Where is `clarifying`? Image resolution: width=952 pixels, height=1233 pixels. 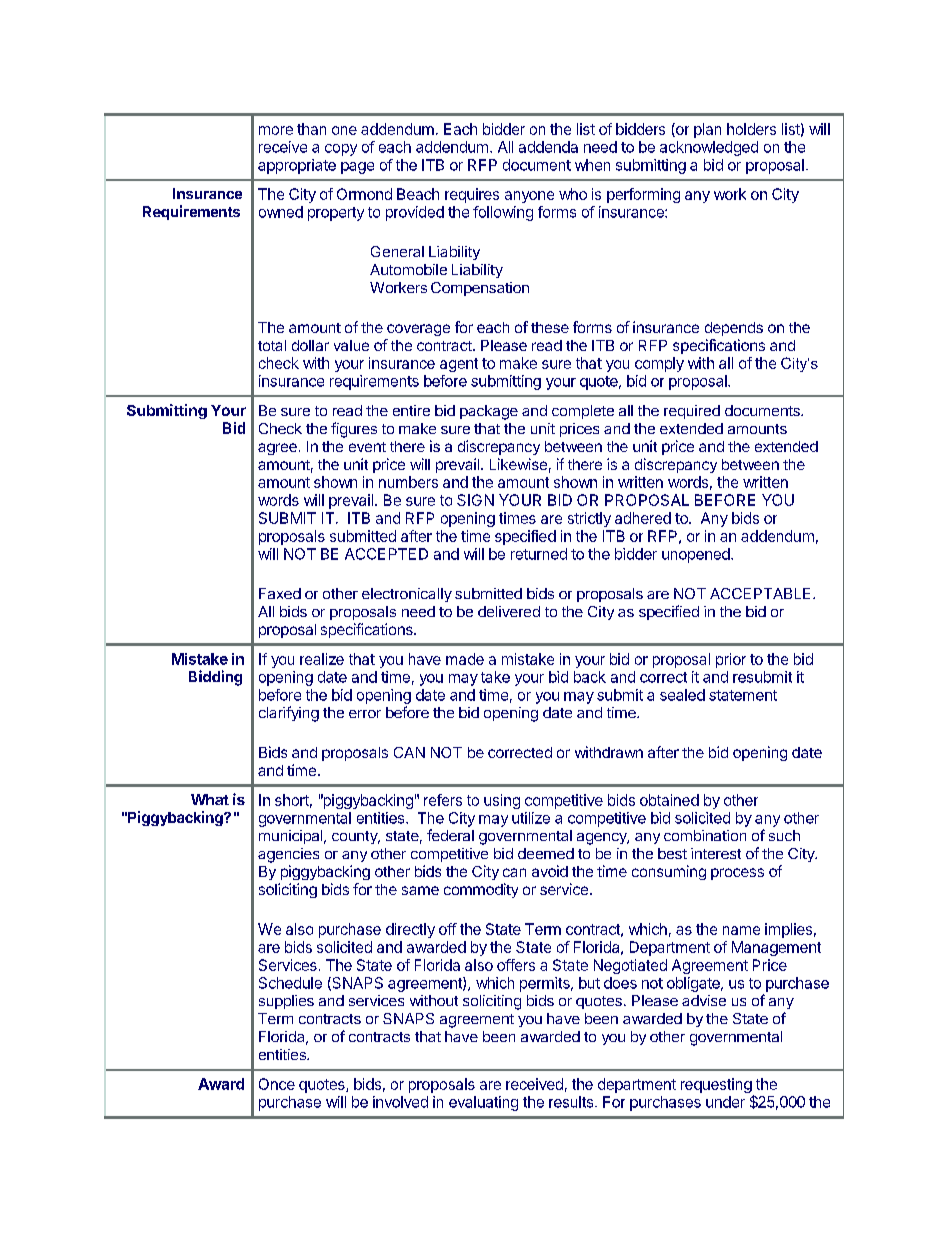
clarifying is located at coordinates (289, 714).
